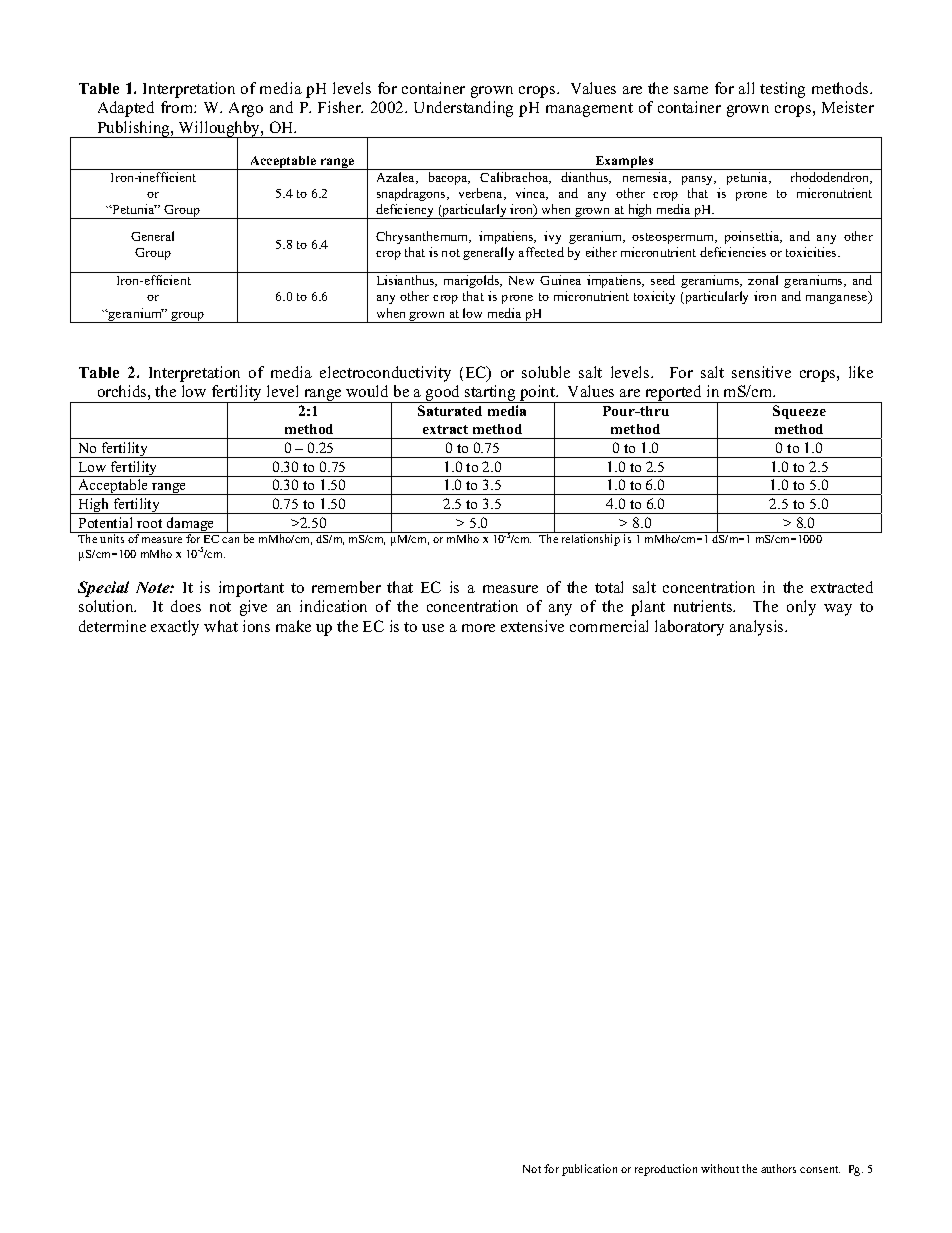 Image resolution: width=952 pixels, height=1233 pixels. Describe the element at coordinates (782, 90) in the screenshot. I see `testing` at that location.
